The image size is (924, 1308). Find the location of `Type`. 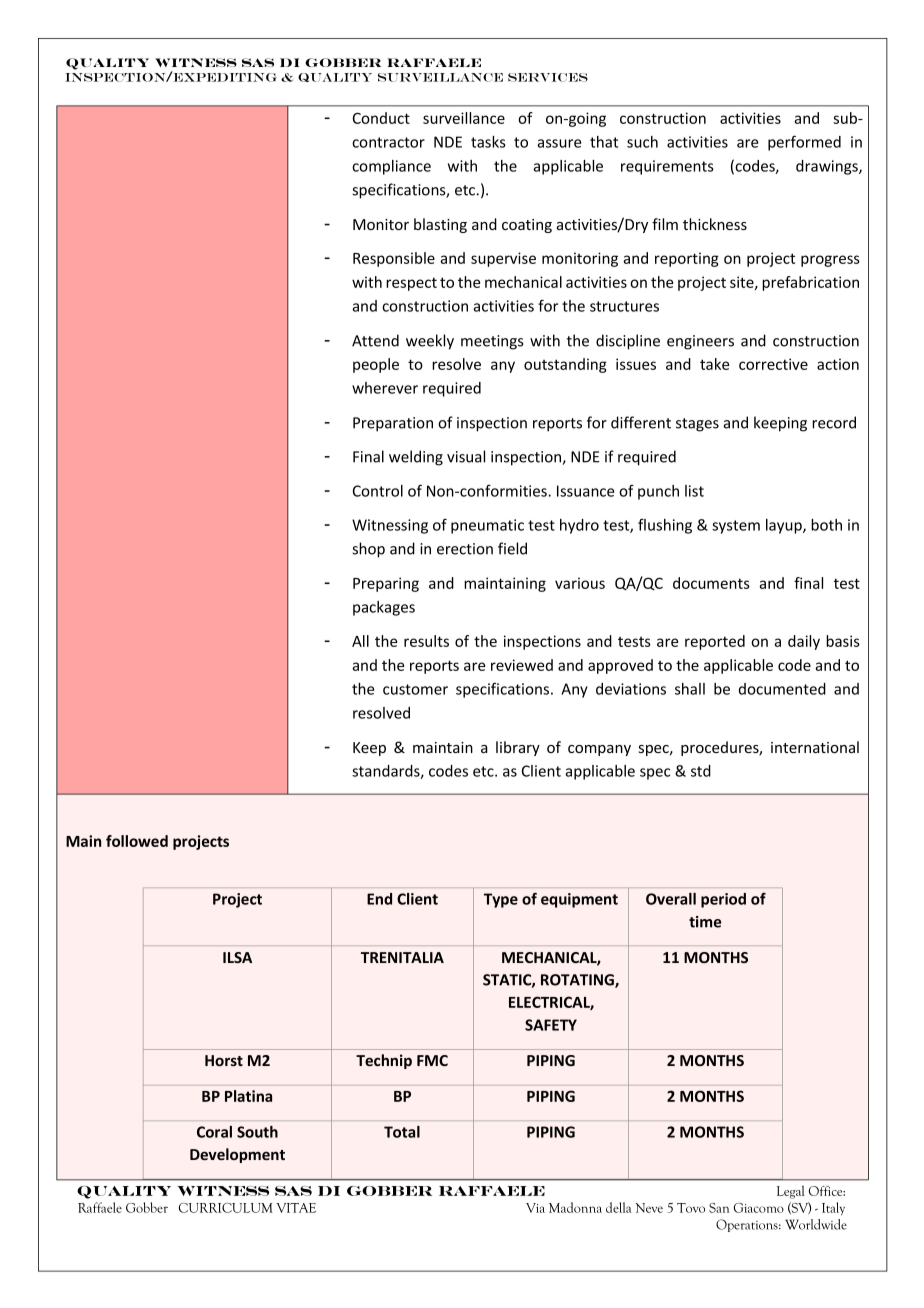

Type is located at coordinates (501, 900).
